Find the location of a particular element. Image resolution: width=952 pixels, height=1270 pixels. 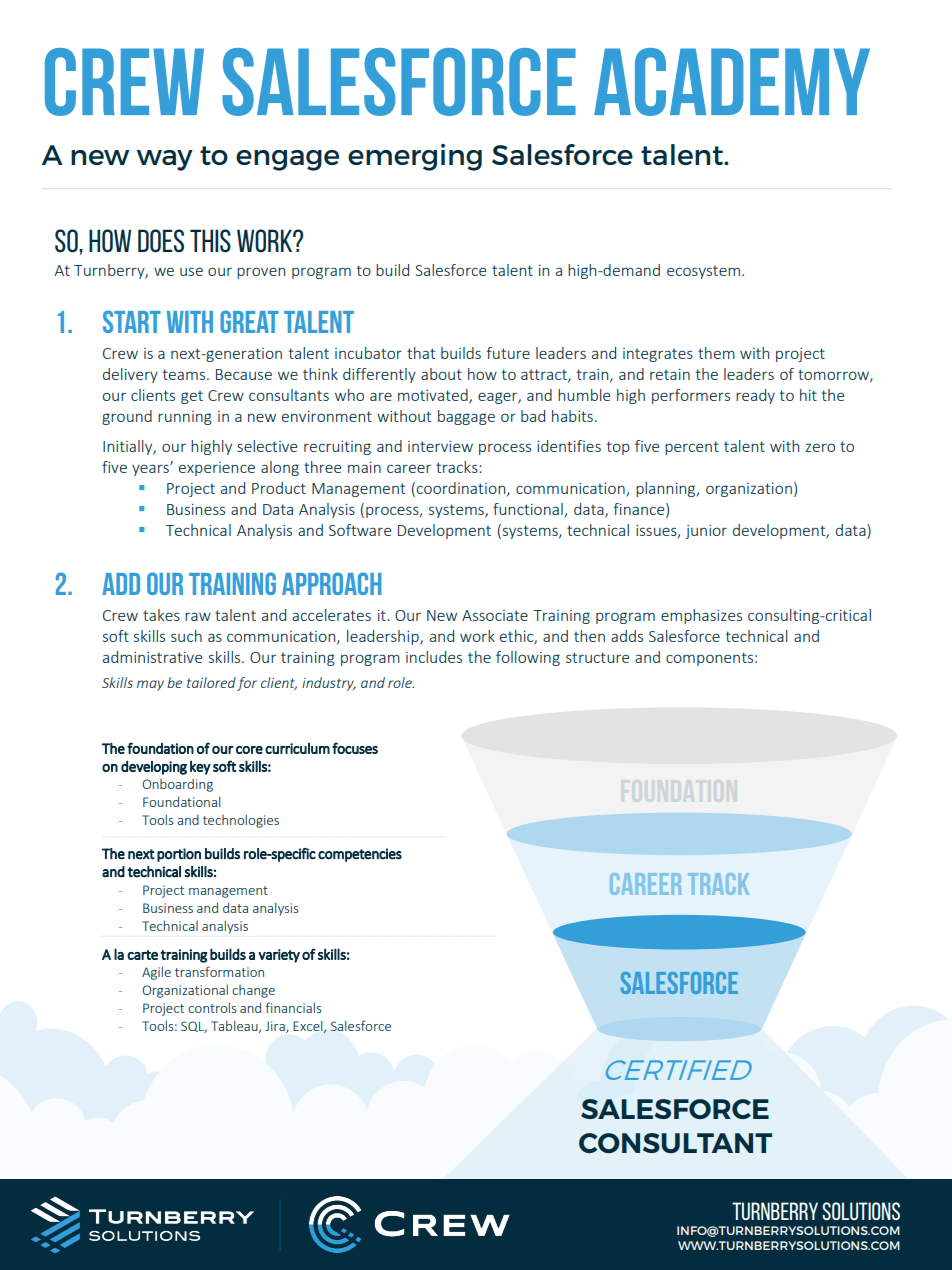

controls is located at coordinates (212, 1007).
